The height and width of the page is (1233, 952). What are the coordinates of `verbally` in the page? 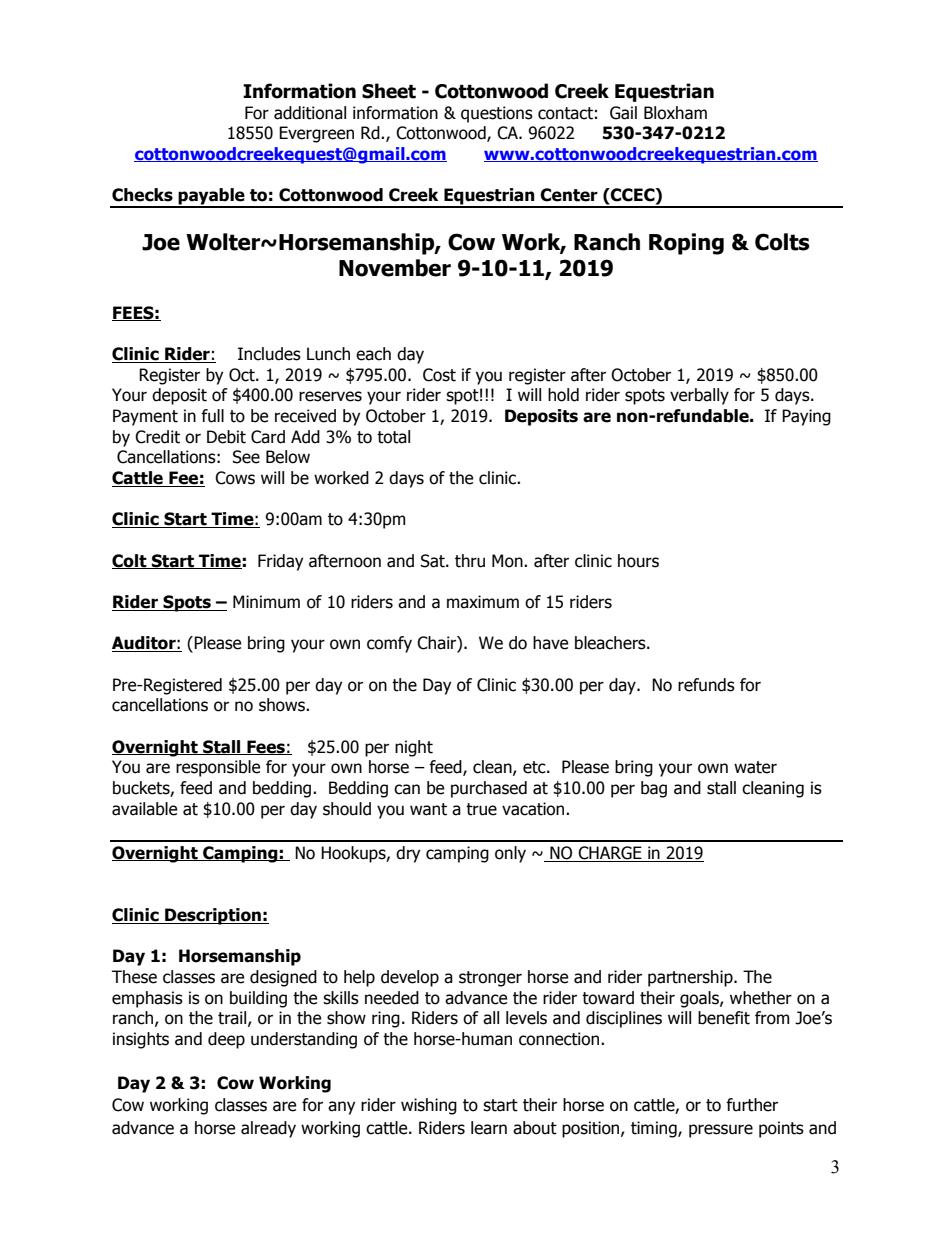 It's located at (699, 396).
